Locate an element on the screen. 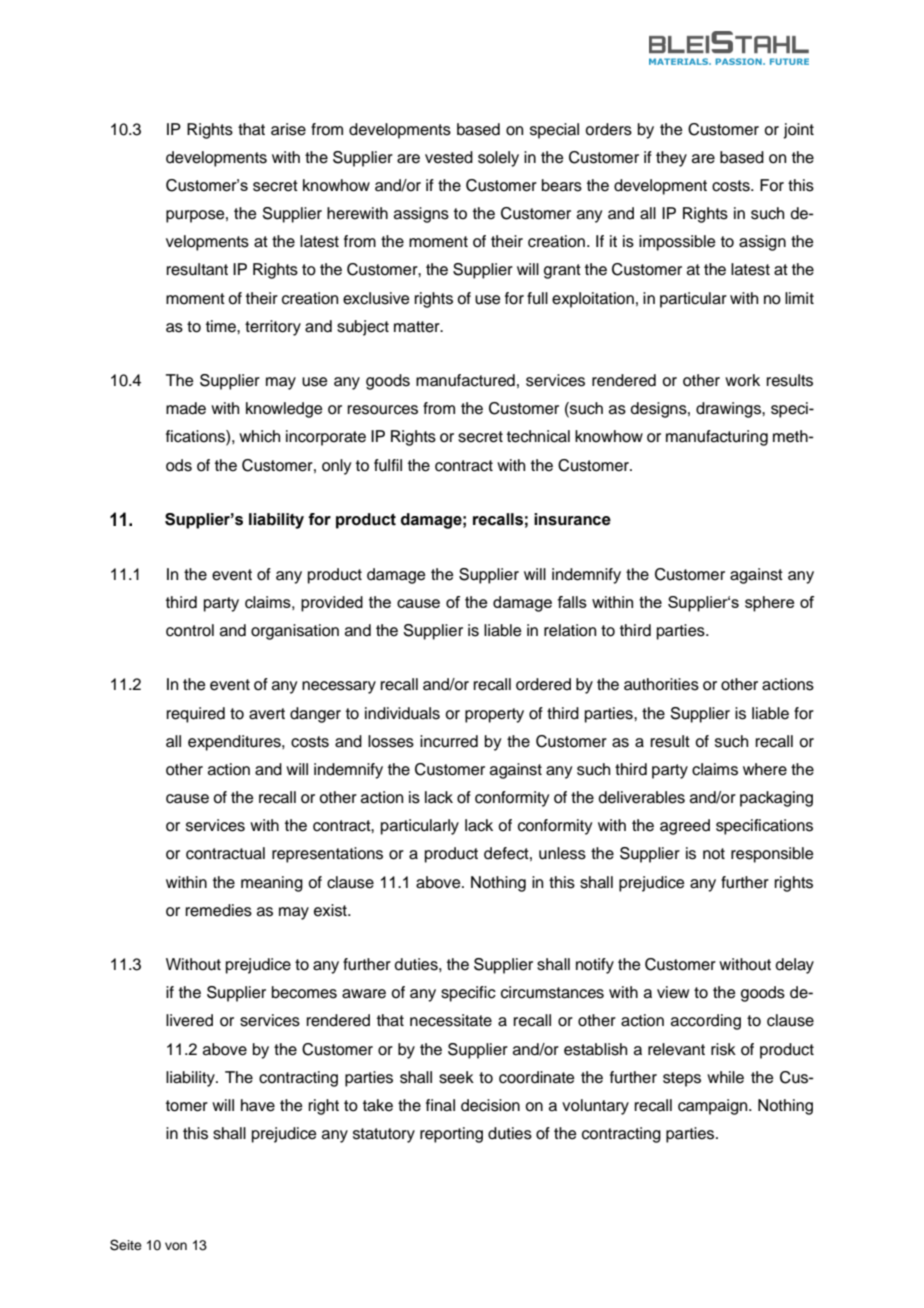 The width and height of the screenshot is (924, 1308). vested is located at coordinates (449, 157).
